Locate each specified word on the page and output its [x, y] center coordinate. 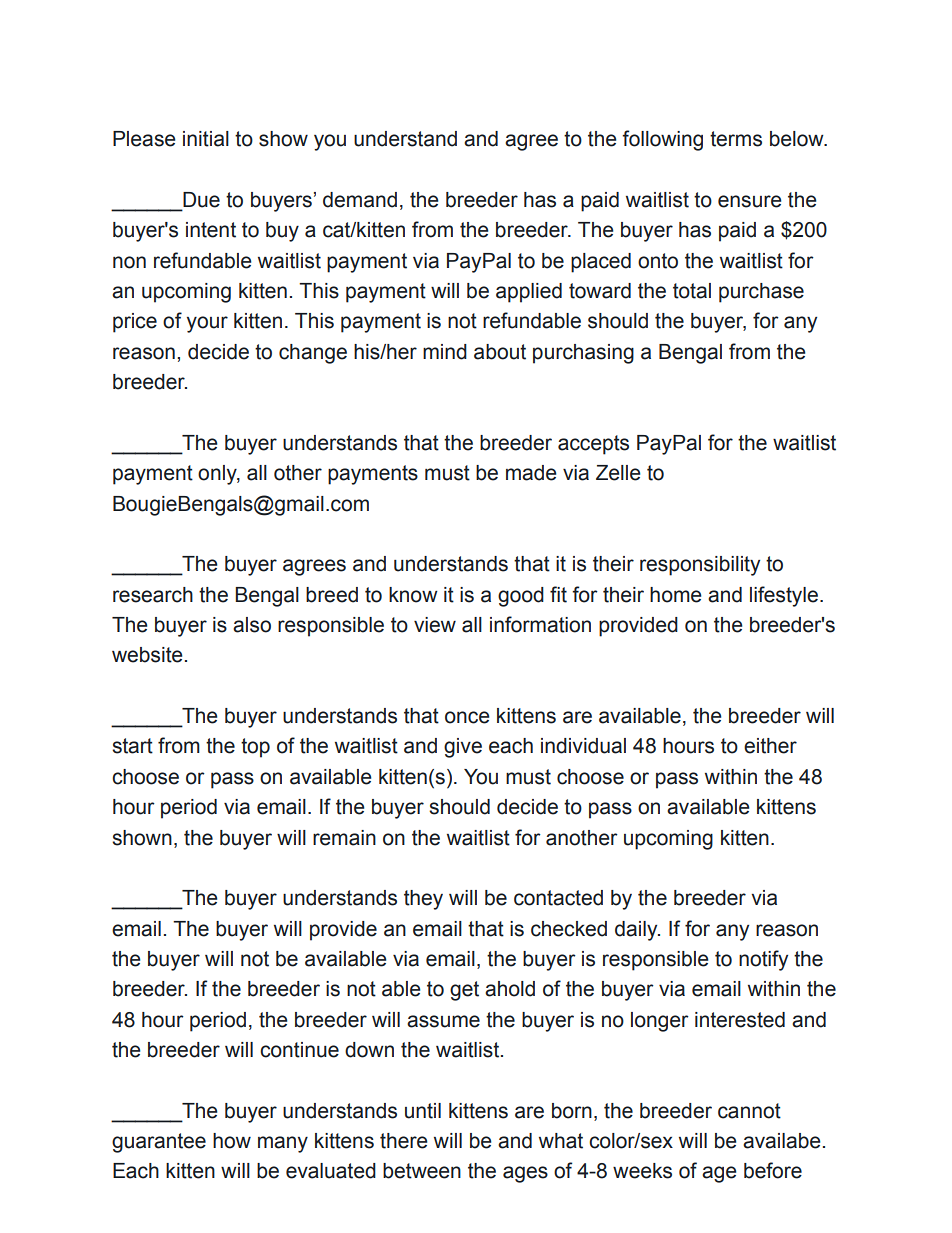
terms [736, 139]
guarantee [159, 1143]
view [435, 625]
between [422, 1171]
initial [206, 139]
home [676, 595]
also [252, 625]
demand [360, 200]
